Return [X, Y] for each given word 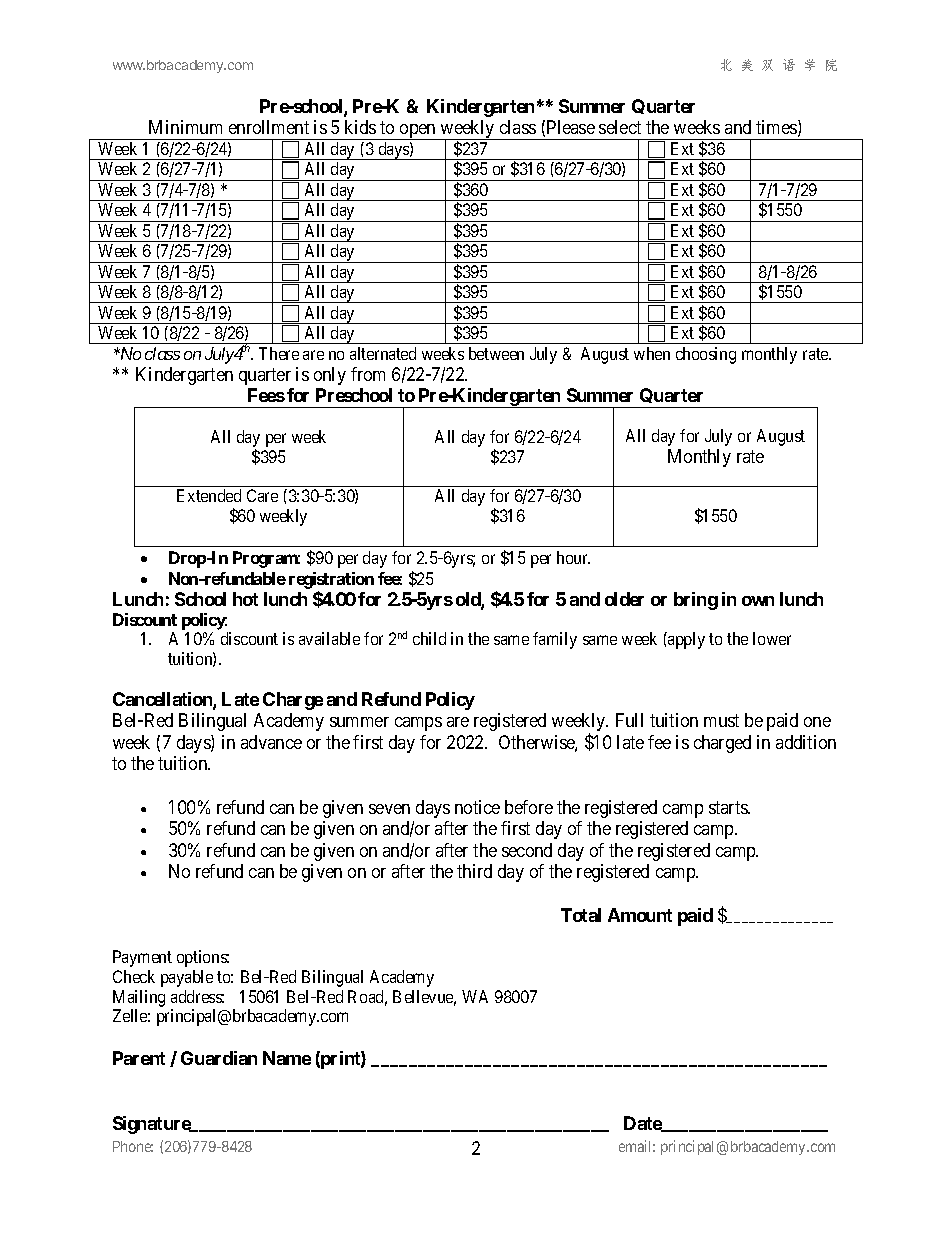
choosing [706, 355]
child [429, 638]
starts [729, 807]
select [620, 127]
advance [271, 742]
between [496, 353]
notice [477, 807]
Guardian [219, 1058]
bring [696, 601]
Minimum [185, 127]
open [418, 132]
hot [245, 599]
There [279, 353]
